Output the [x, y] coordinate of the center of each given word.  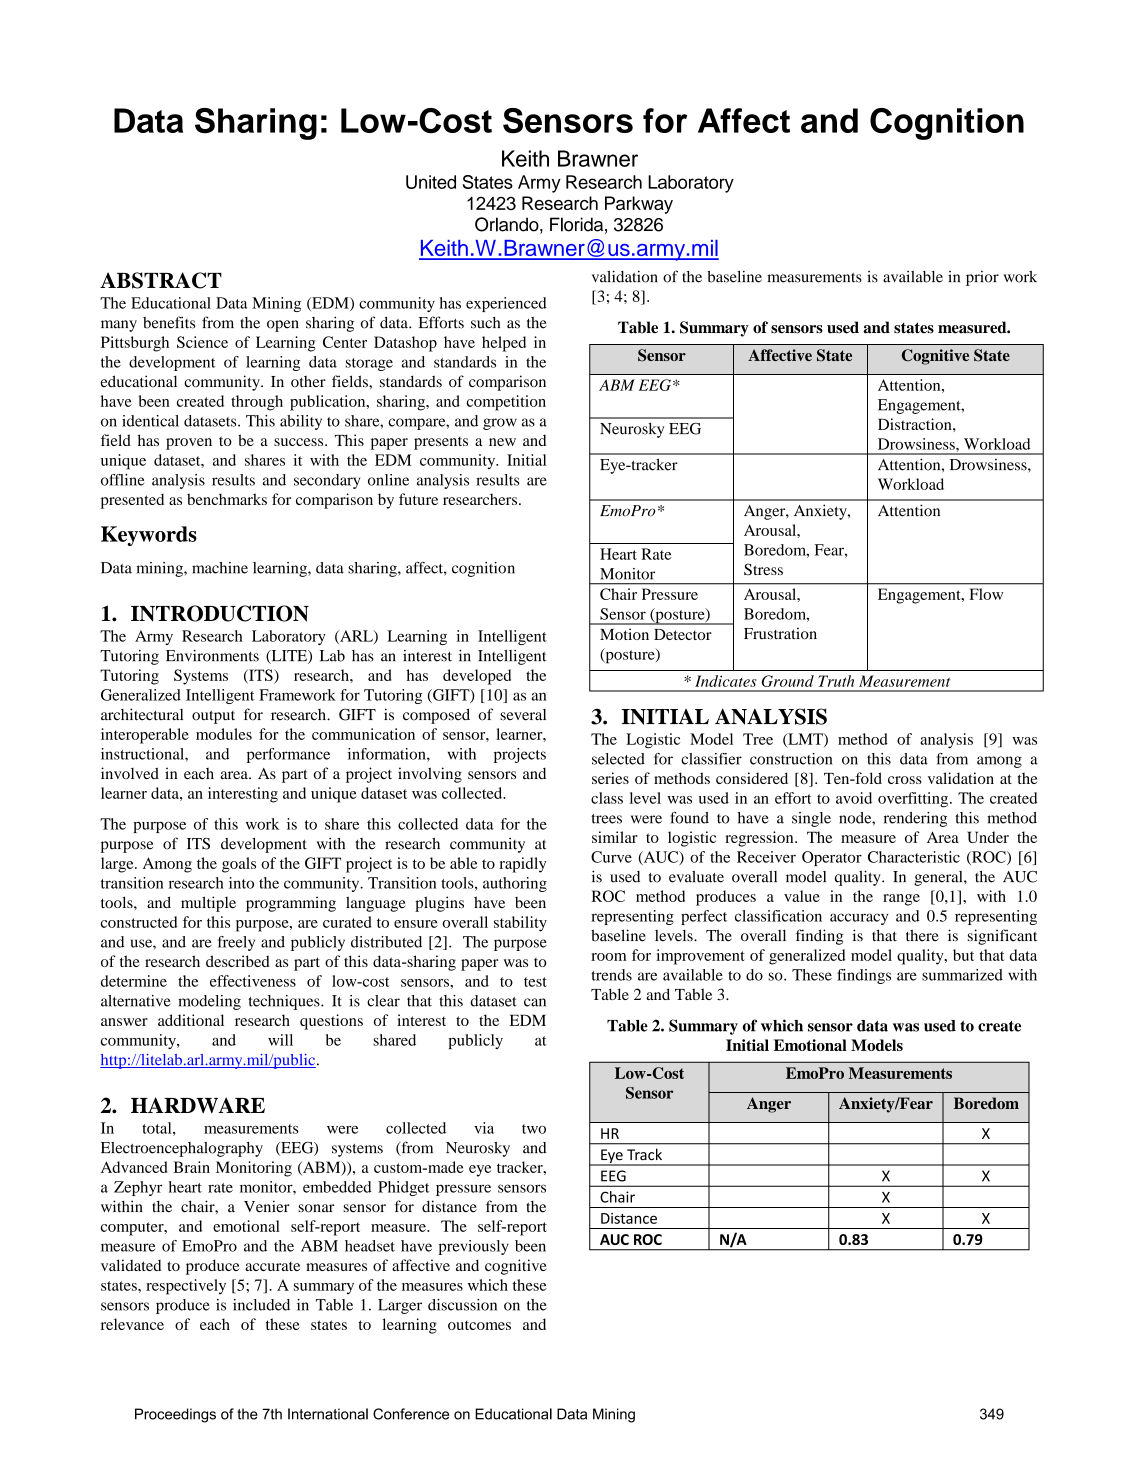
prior [982, 278]
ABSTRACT [161, 280]
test [535, 982]
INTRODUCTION [220, 613]
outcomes [479, 1325]
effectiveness [253, 981]
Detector [683, 634]
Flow [986, 594]
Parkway [639, 205]
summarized [962, 975]
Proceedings [175, 1415]
